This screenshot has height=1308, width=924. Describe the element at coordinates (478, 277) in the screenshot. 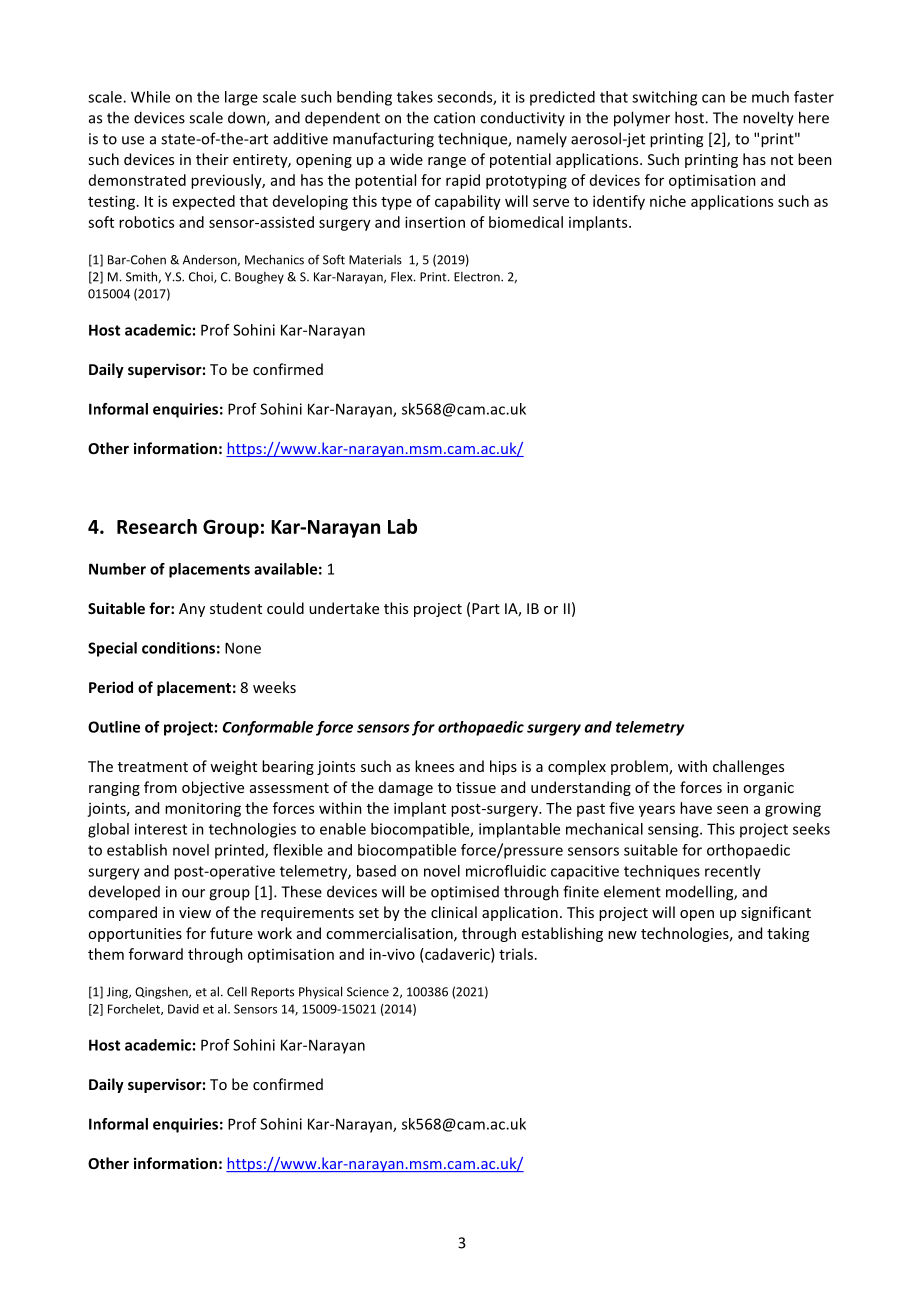

I see `Electron` at that location.
